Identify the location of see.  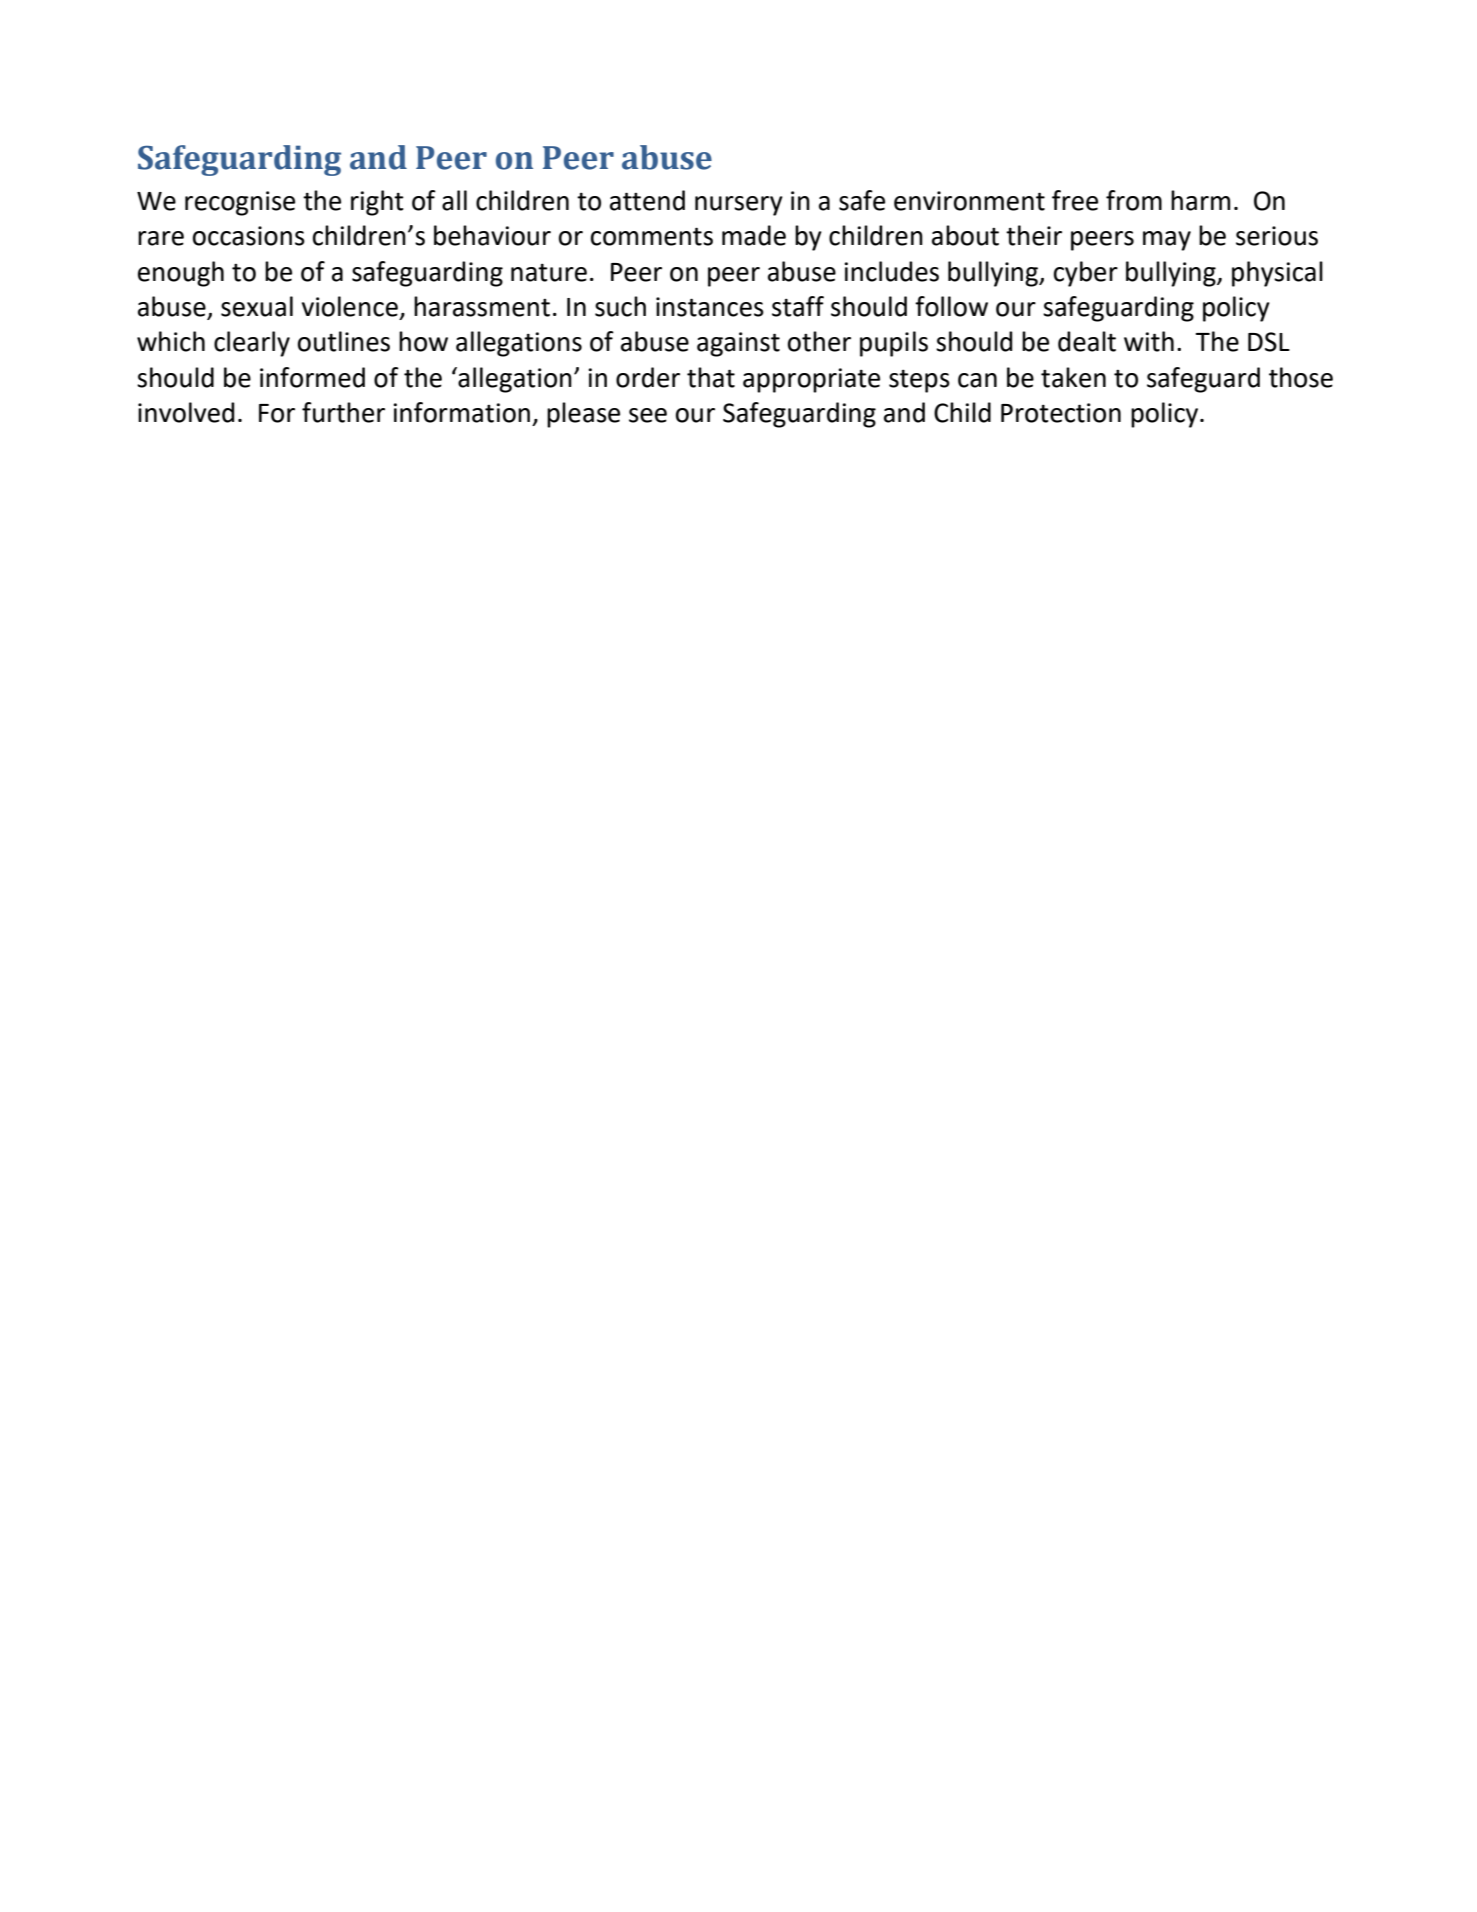
(648, 415).
